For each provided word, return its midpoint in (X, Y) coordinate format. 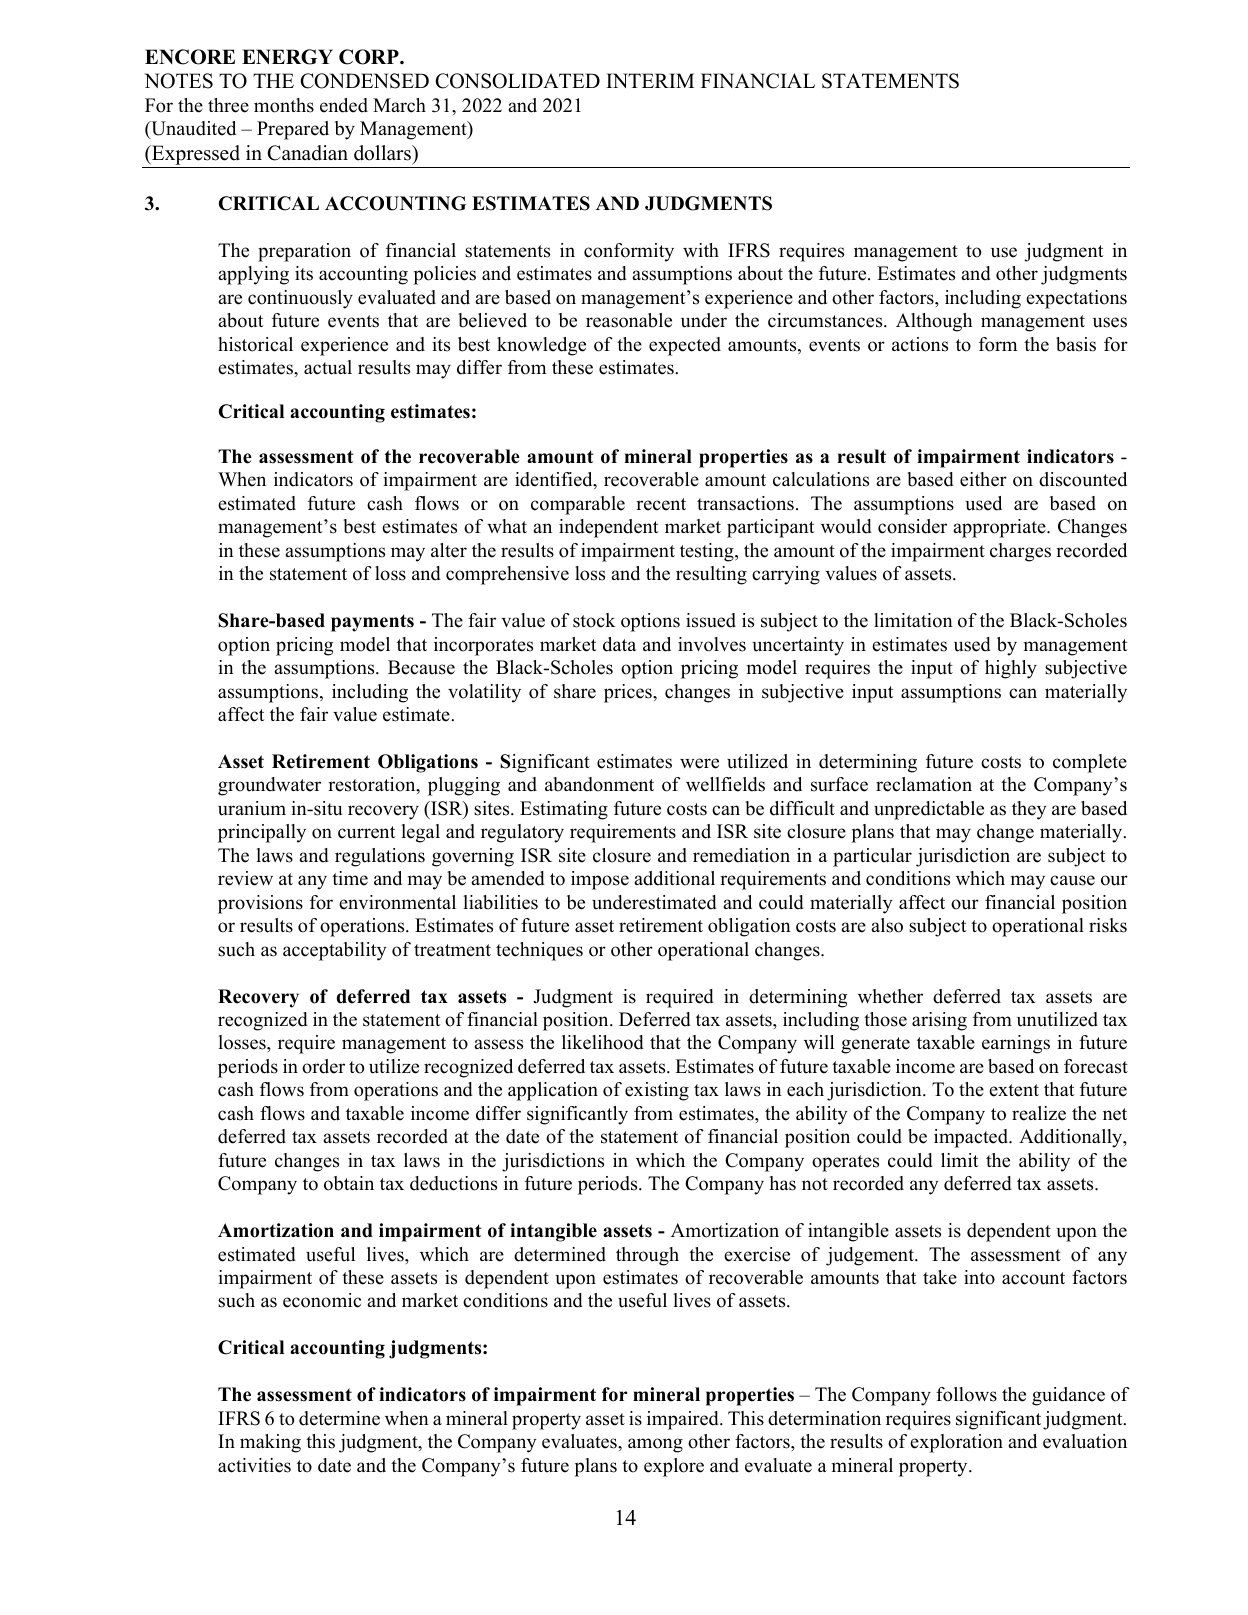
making (270, 1443)
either (983, 479)
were (699, 763)
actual (328, 367)
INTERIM (650, 80)
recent (661, 504)
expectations (1076, 299)
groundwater (269, 786)
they (1029, 810)
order (323, 1066)
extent (1014, 1090)
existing (657, 1091)
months (284, 105)
